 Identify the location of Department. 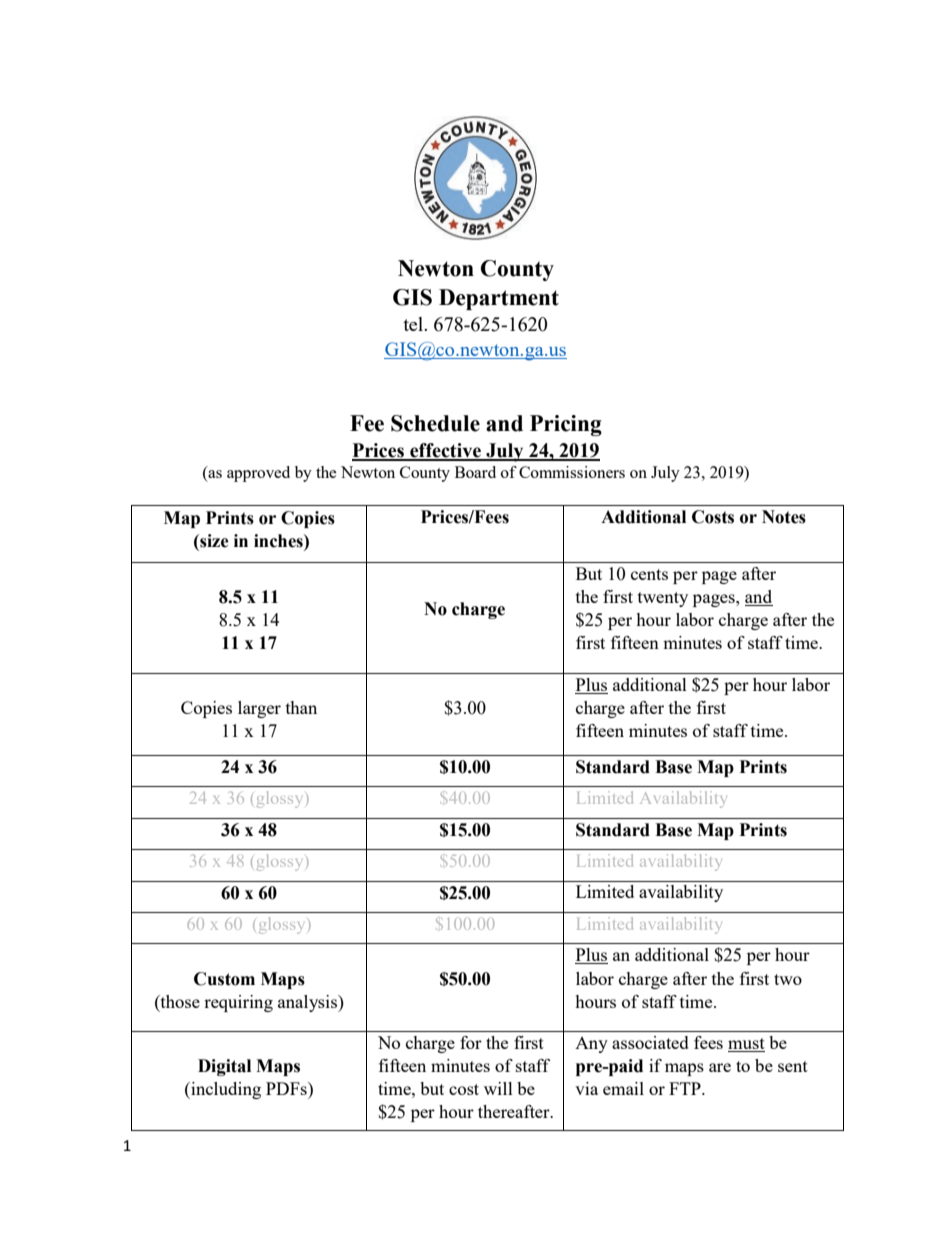
(499, 299).
